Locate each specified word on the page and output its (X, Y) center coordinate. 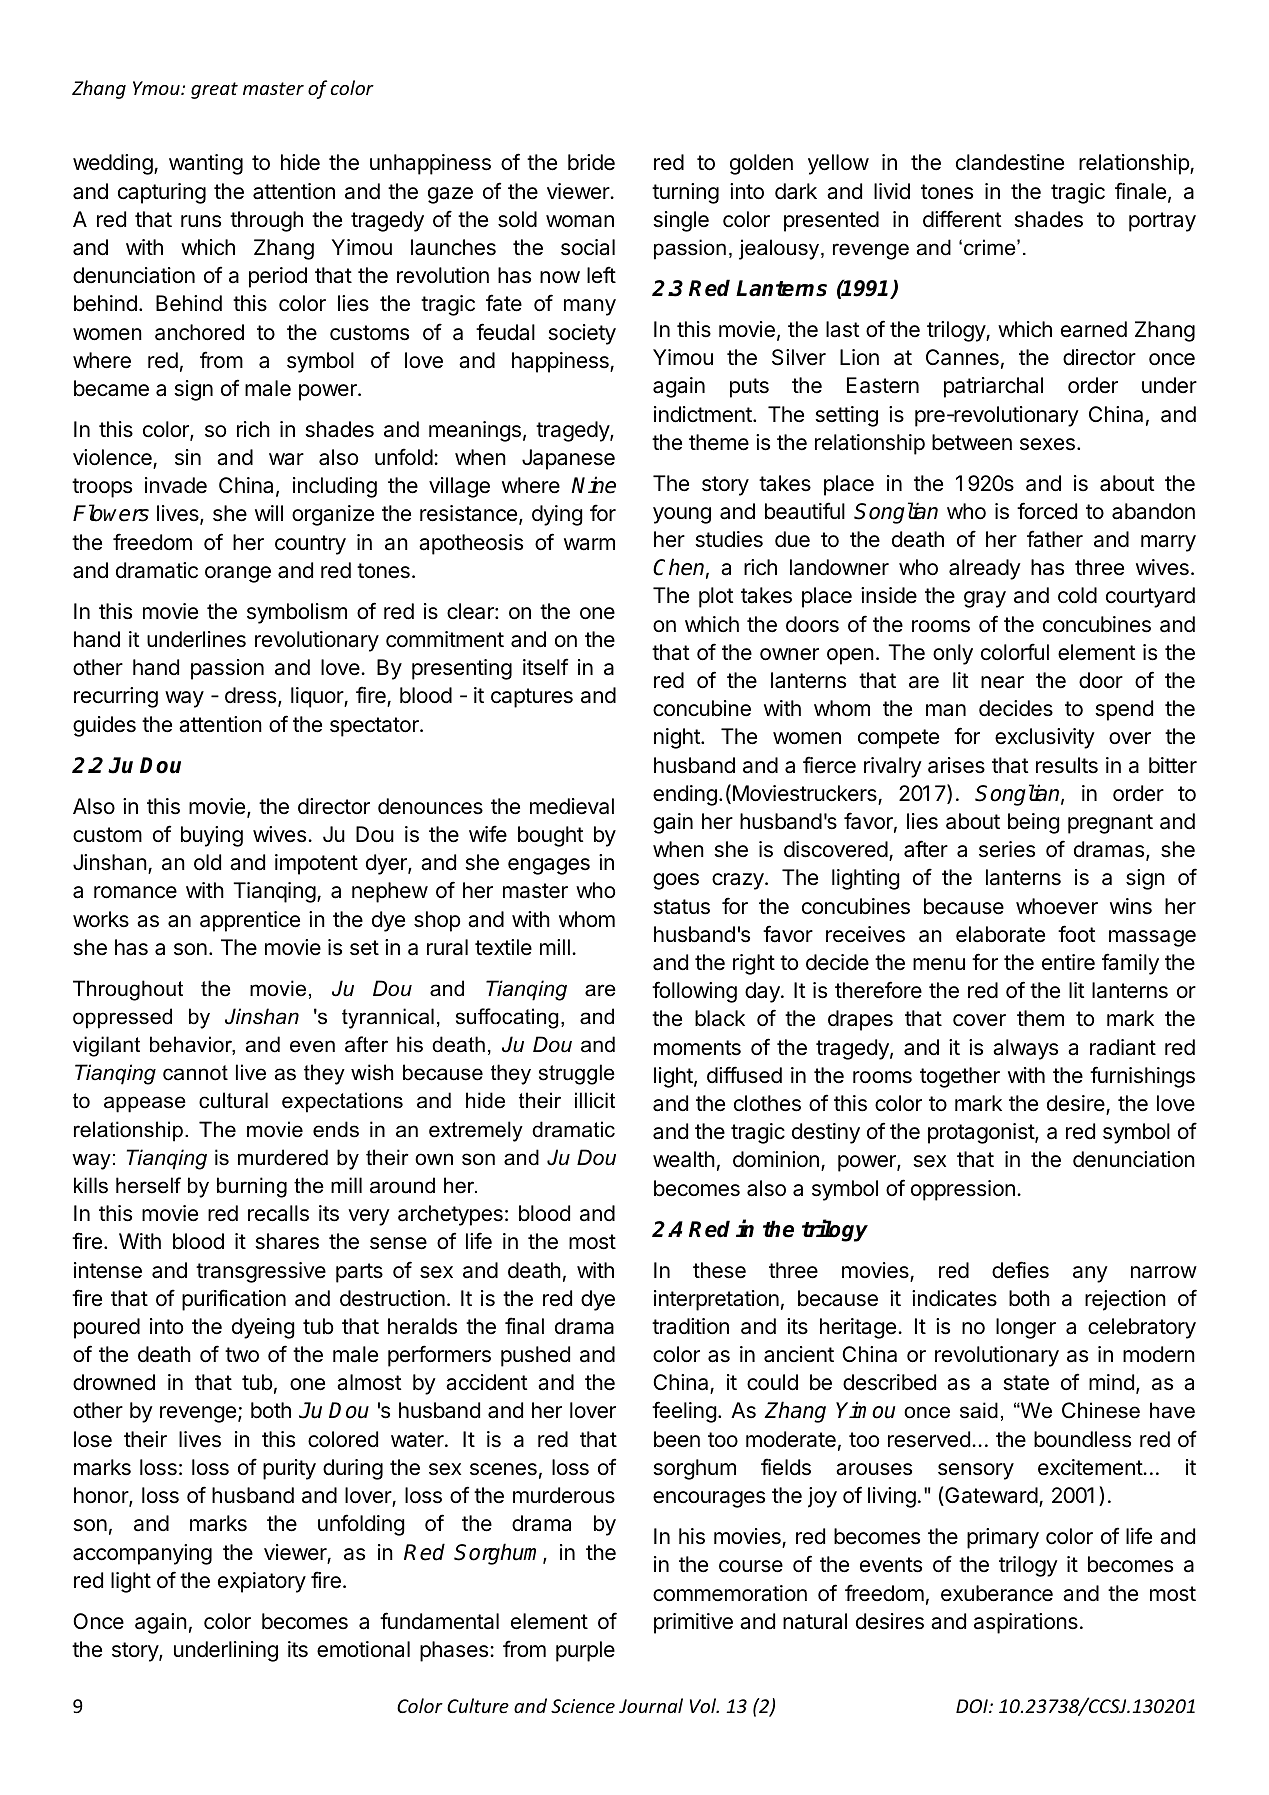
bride (591, 162)
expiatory (262, 1582)
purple (585, 1651)
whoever (1057, 906)
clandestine (1010, 162)
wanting (206, 164)
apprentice (250, 921)
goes (676, 881)
